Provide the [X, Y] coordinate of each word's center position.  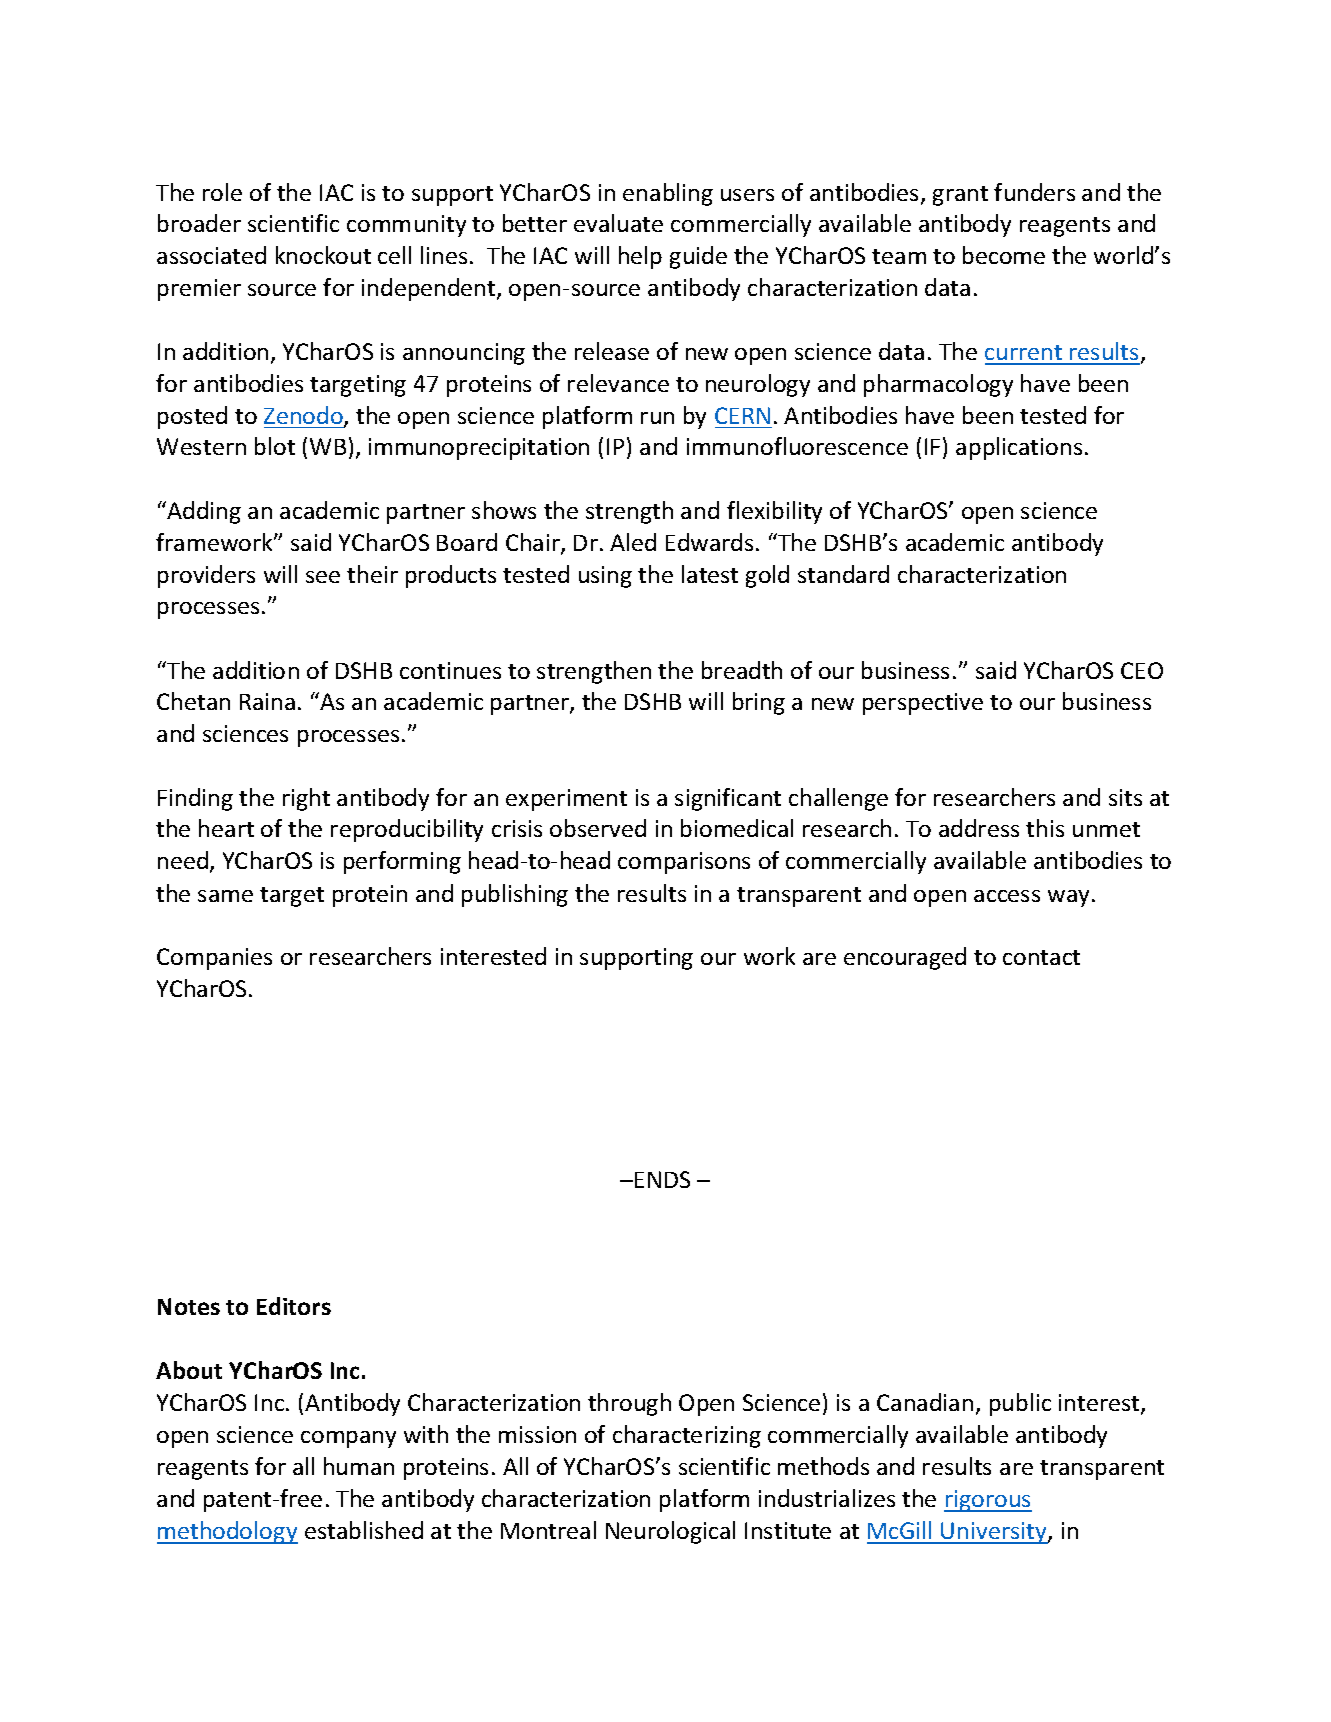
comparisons [684, 863]
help [640, 257]
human [359, 1466]
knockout [323, 255]
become [1004, 255]
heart [226, 828]
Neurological [670, 1532]
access [1007, 896]
